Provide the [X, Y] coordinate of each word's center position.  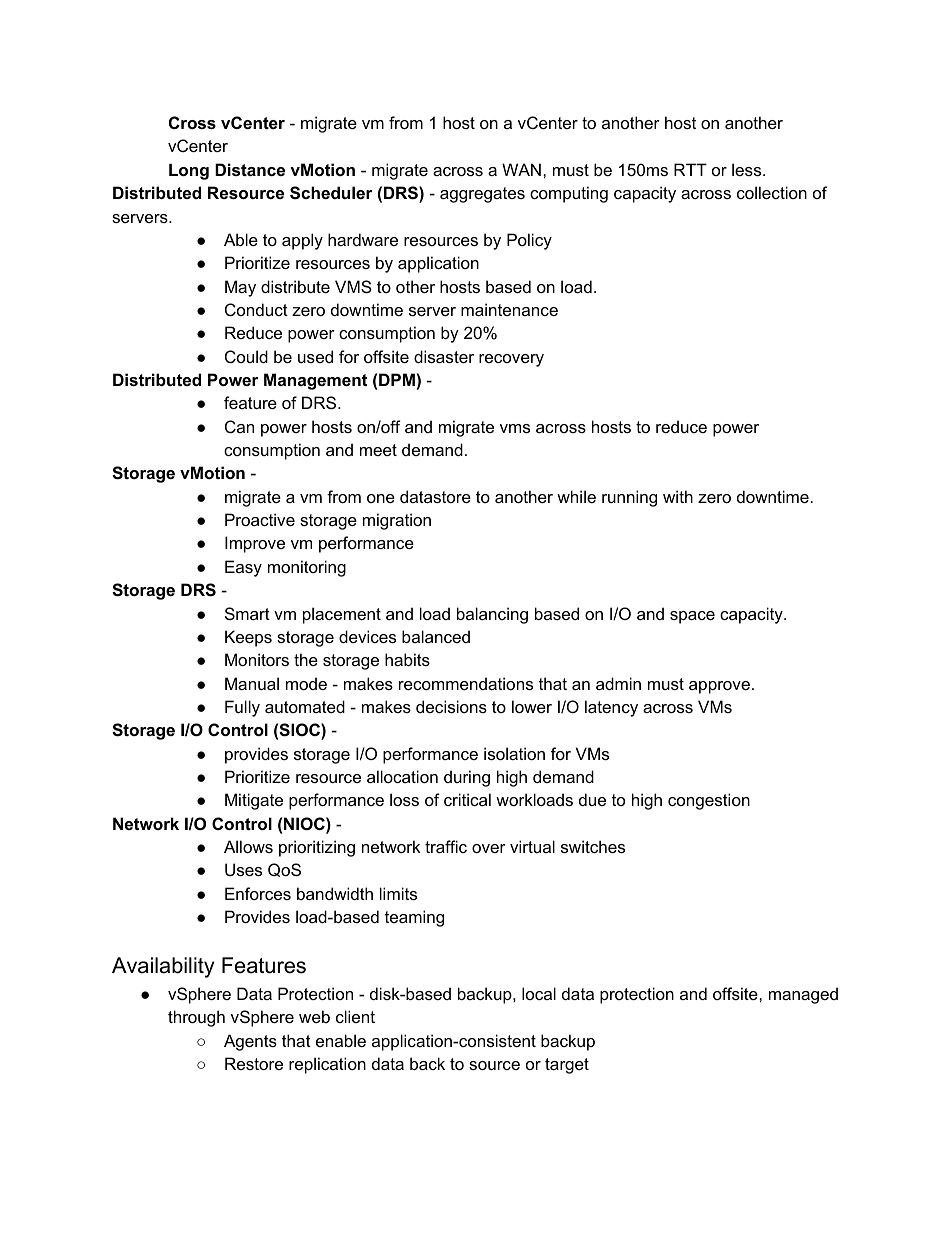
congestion [709, 801]
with [678, 496]
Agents [250, 1042]
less [748, 169]
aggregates [482, 195]
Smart [247, 613]
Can [239, 426]
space [692, 617]
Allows [248, 846]
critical [467, 799]
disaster [444, 356]
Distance [250, 169]
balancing [492, 615]
